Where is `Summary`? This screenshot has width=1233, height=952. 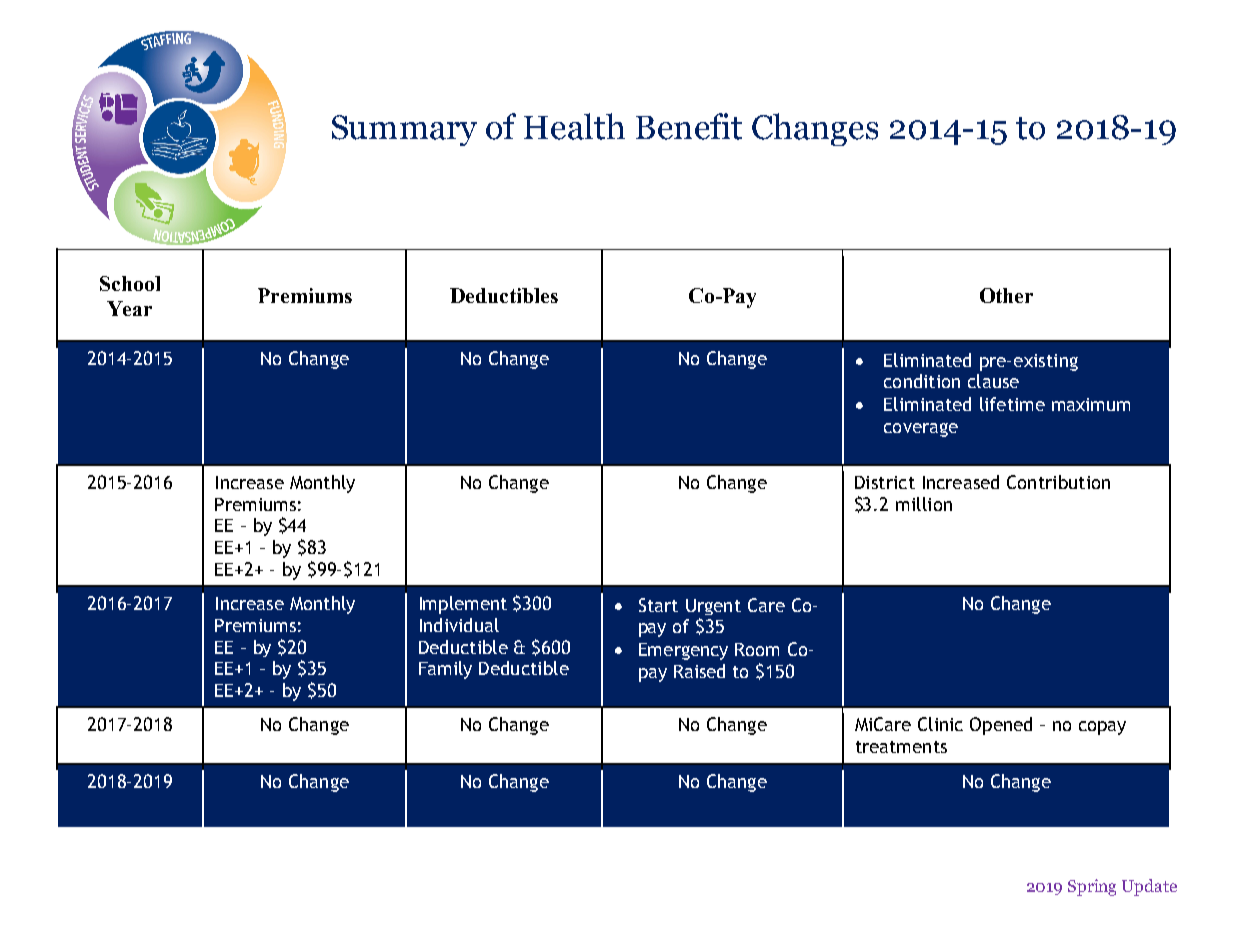
Summary is located at coordinates (404, 130).
